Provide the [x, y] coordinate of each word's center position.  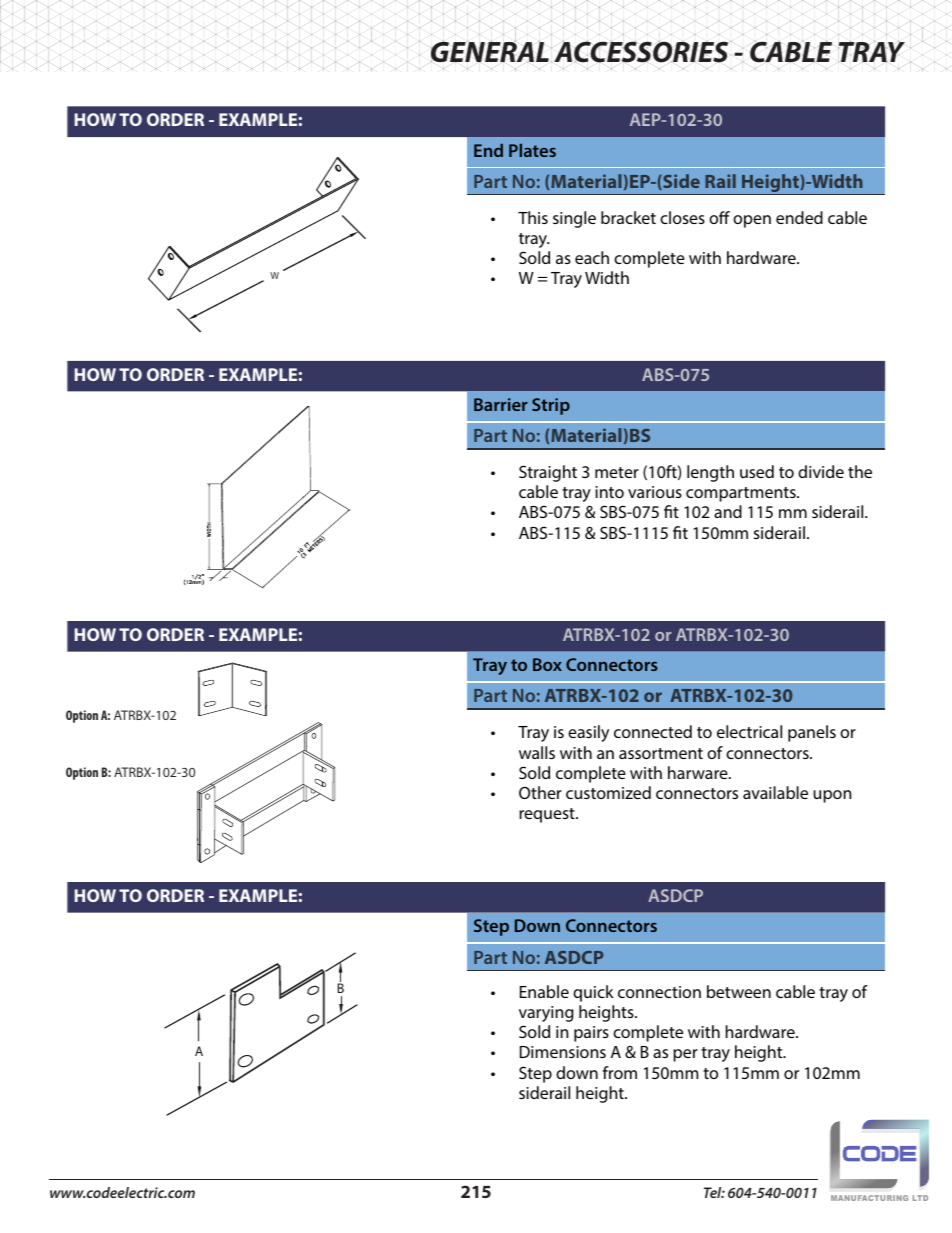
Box [547, 664]
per [685, 1055]
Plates [532, 150]
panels [812, 733]
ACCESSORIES [642, 52]
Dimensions [563, 1052]
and [728, 511]
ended [799, 217]
